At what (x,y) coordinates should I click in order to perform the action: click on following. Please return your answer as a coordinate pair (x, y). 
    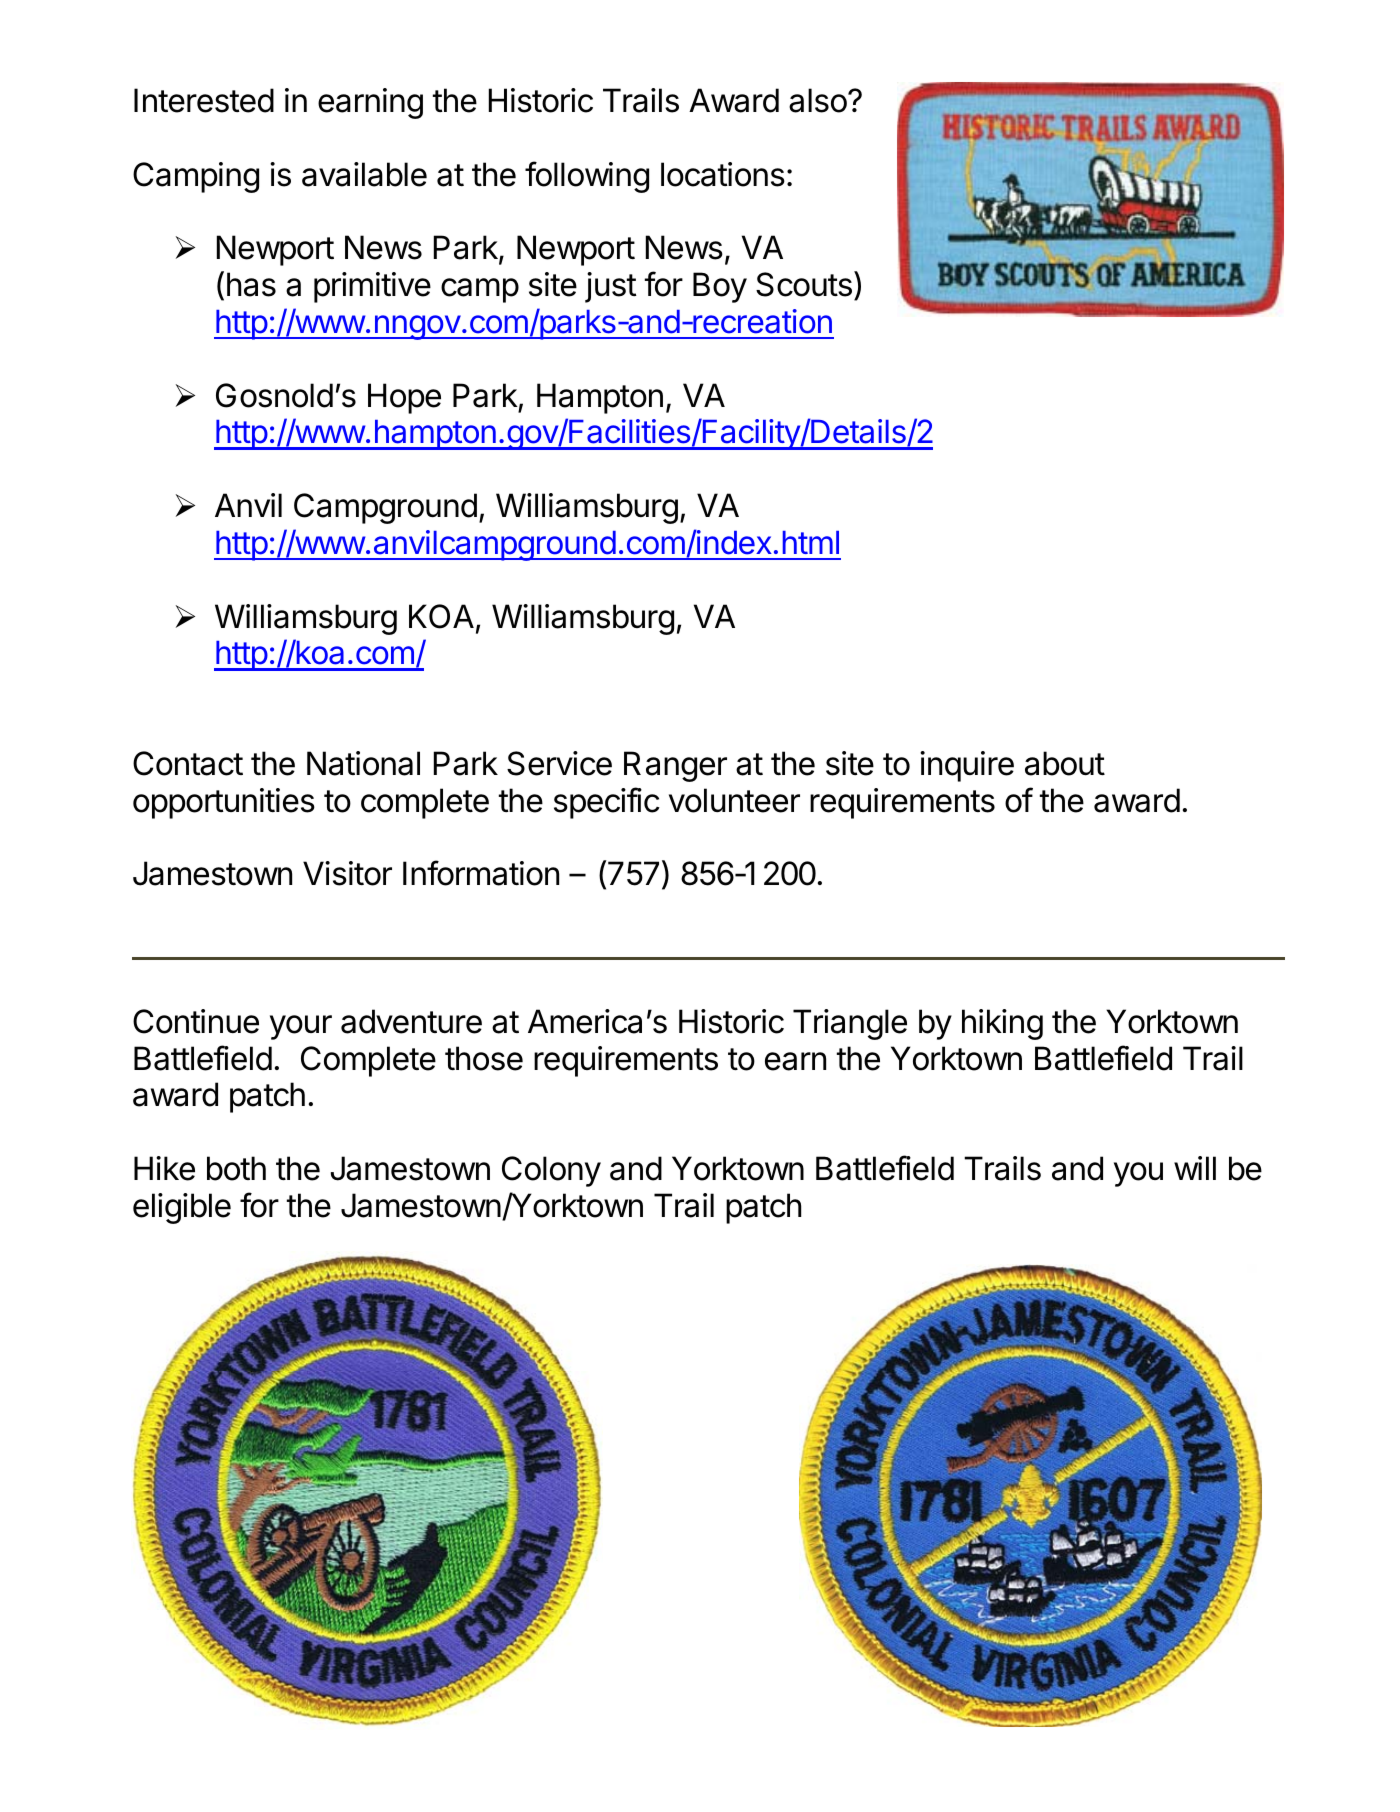
    Looking at the image, I should click on (587, 177).
